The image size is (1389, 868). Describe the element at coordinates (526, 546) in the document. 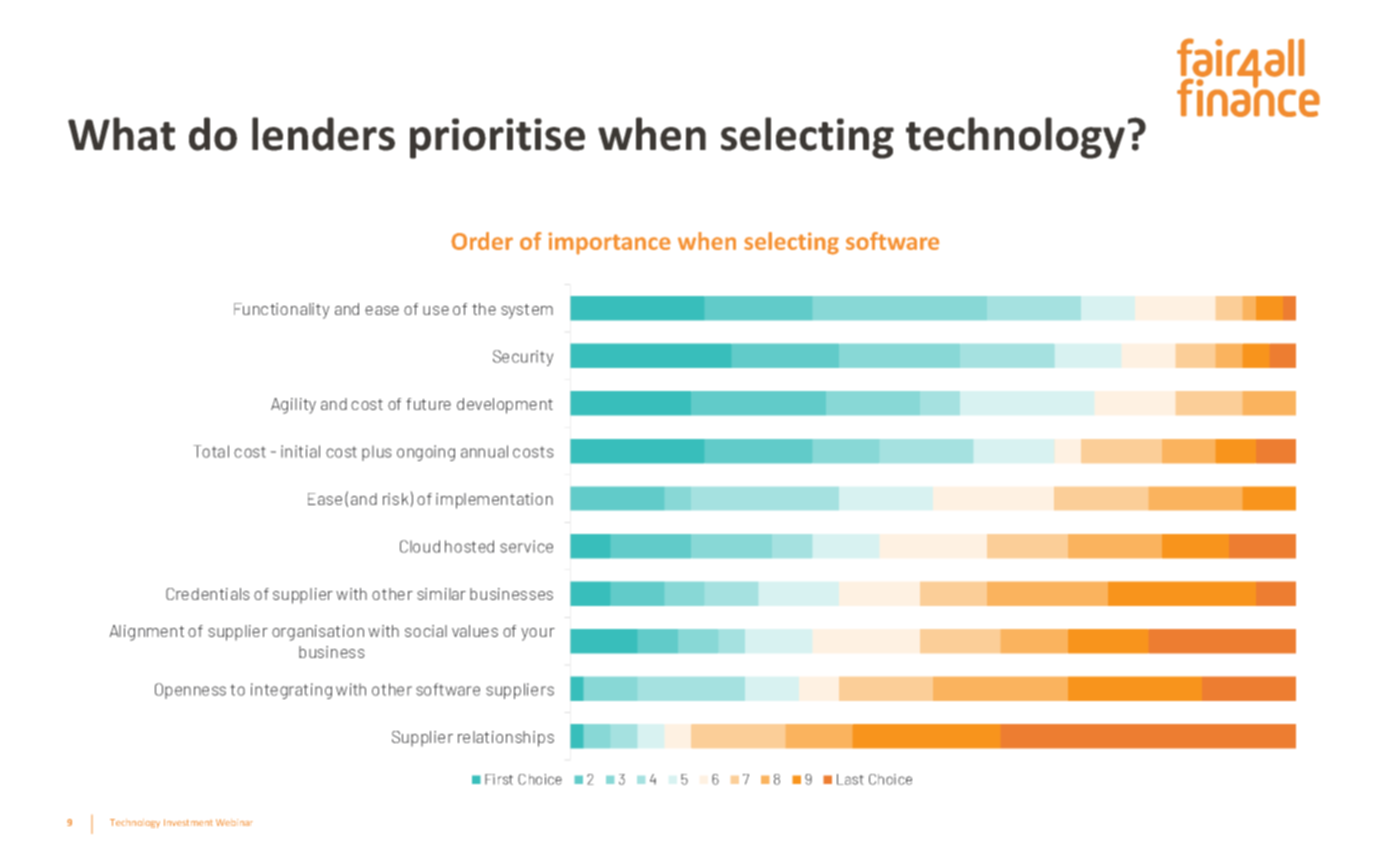

I see `service` at that location.
